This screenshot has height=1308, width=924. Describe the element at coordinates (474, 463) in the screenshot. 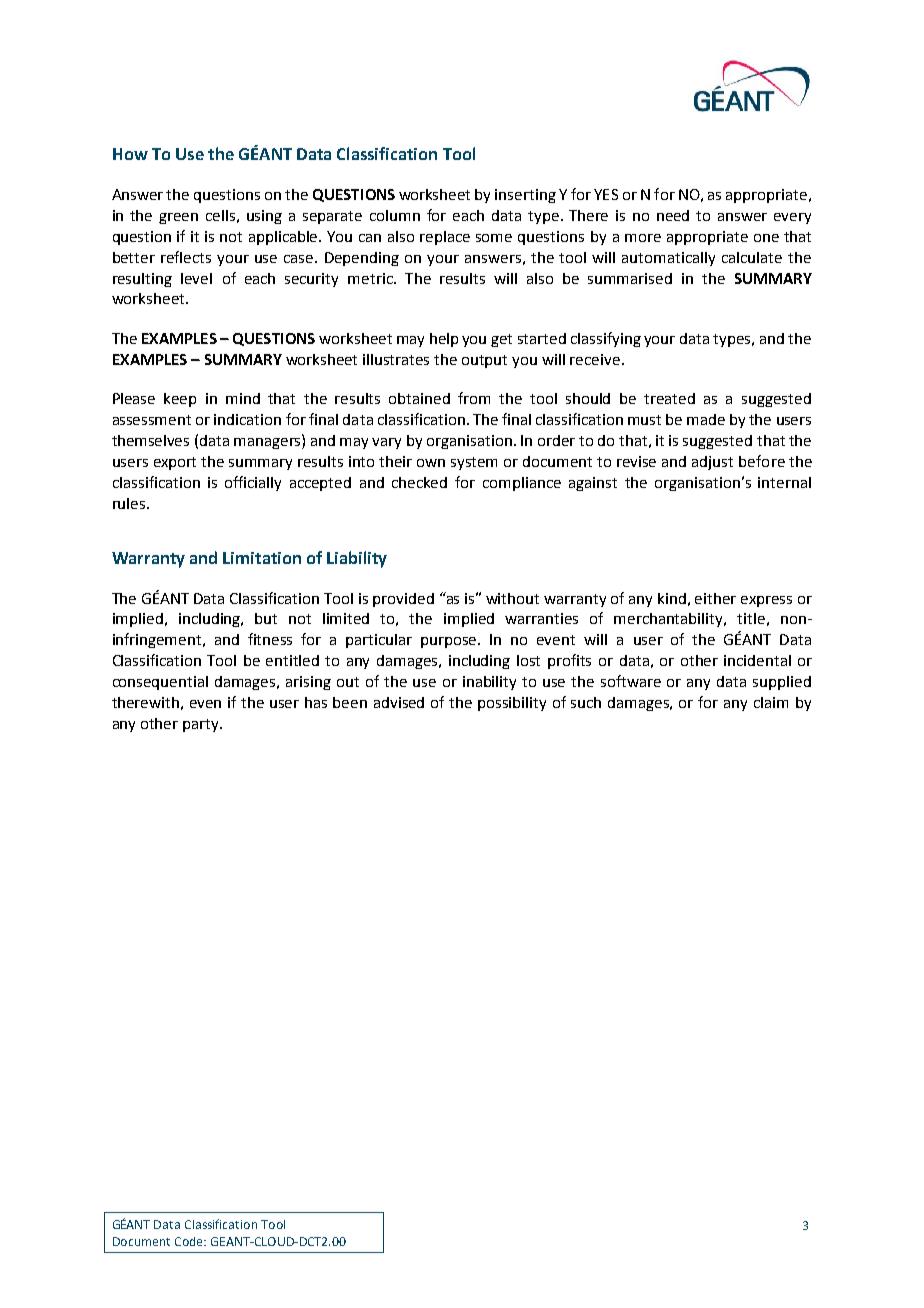

I see `system` at that location.
